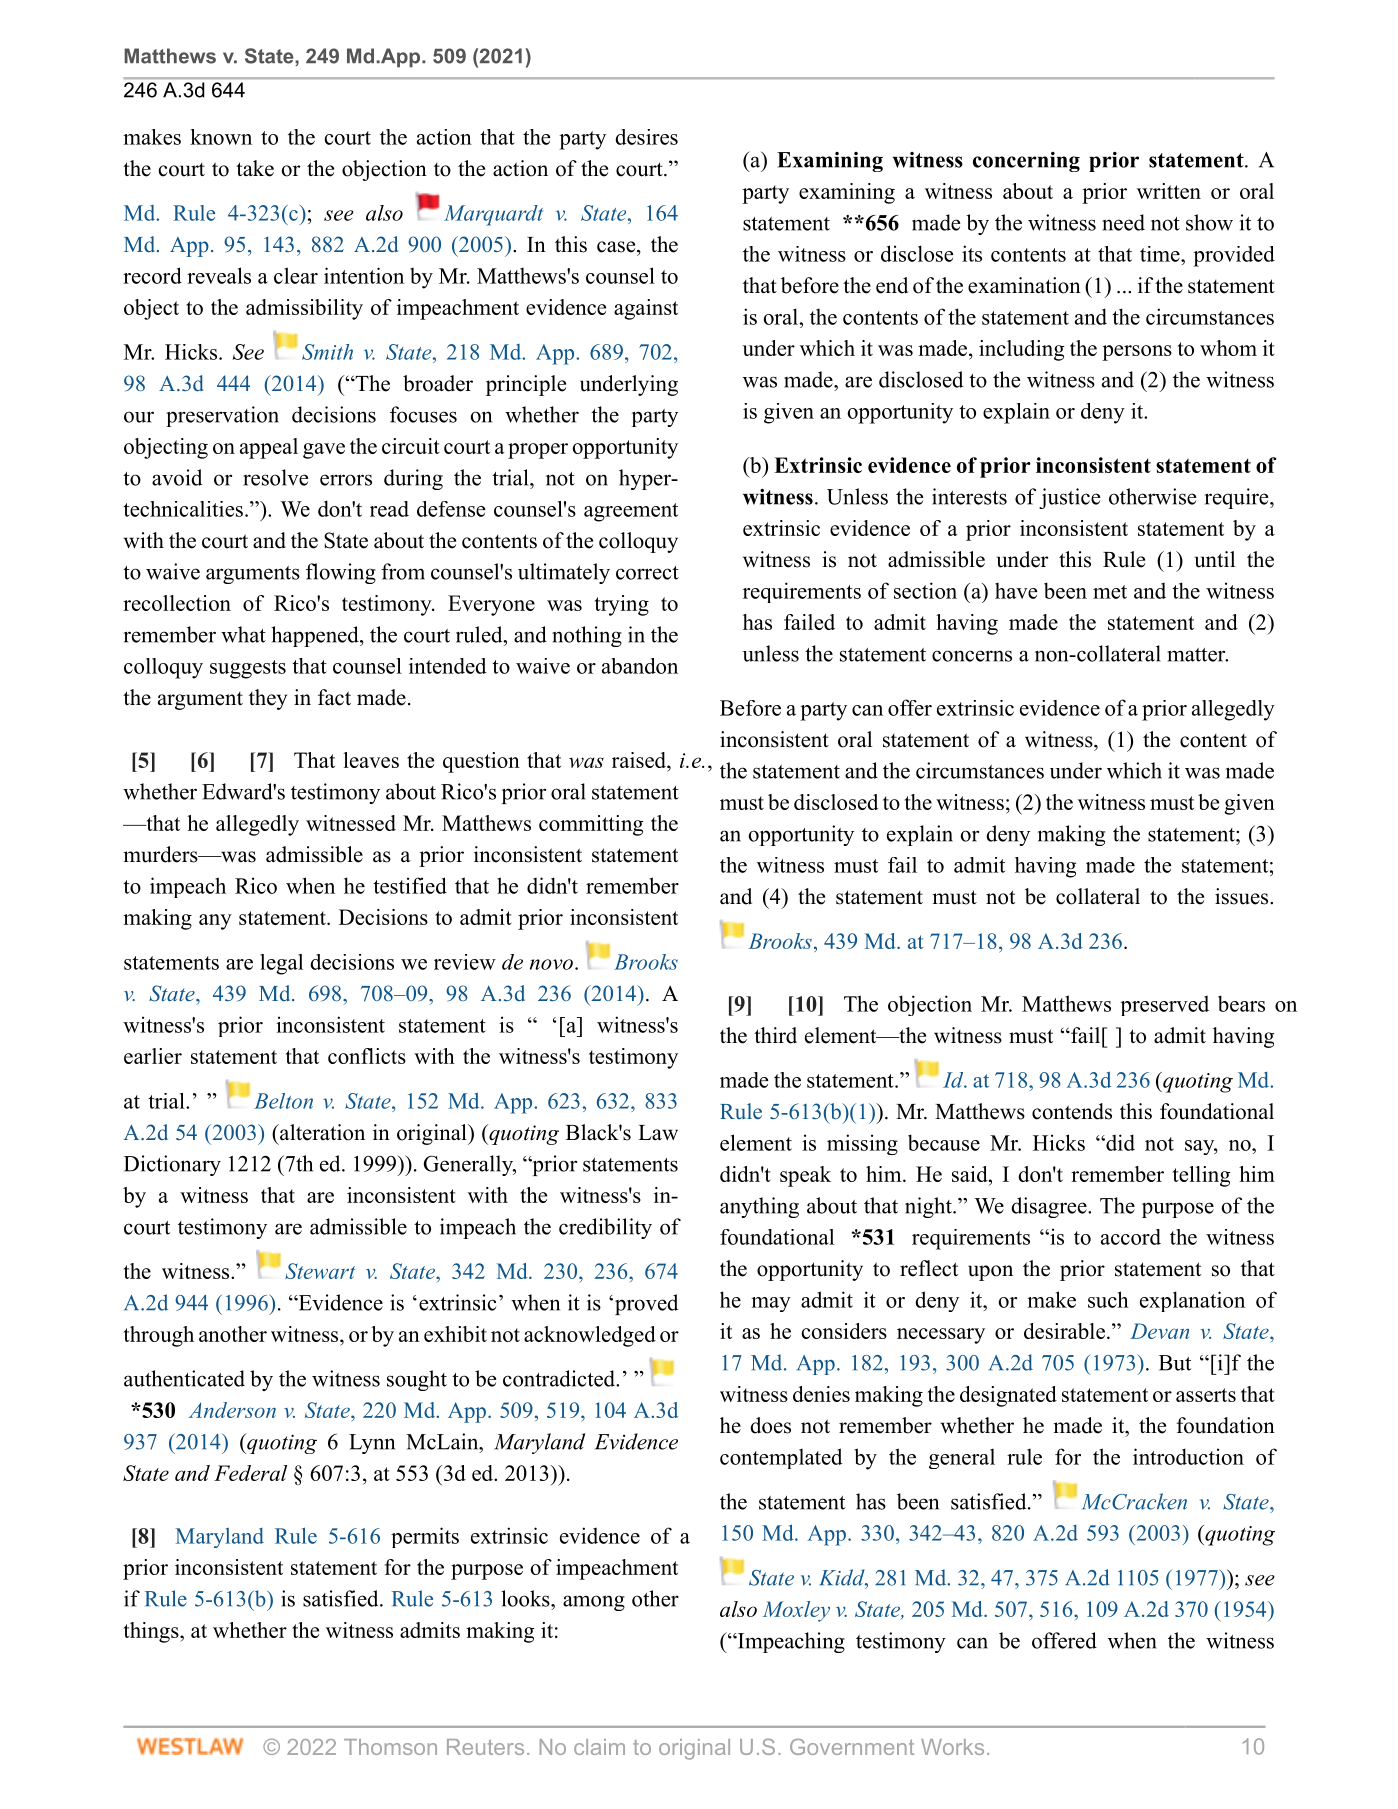 This page has height=1809, width=1398. What do you see at coordinates (1123, 222) in the page?
I see `need` at bounding box center [1123, 222].
